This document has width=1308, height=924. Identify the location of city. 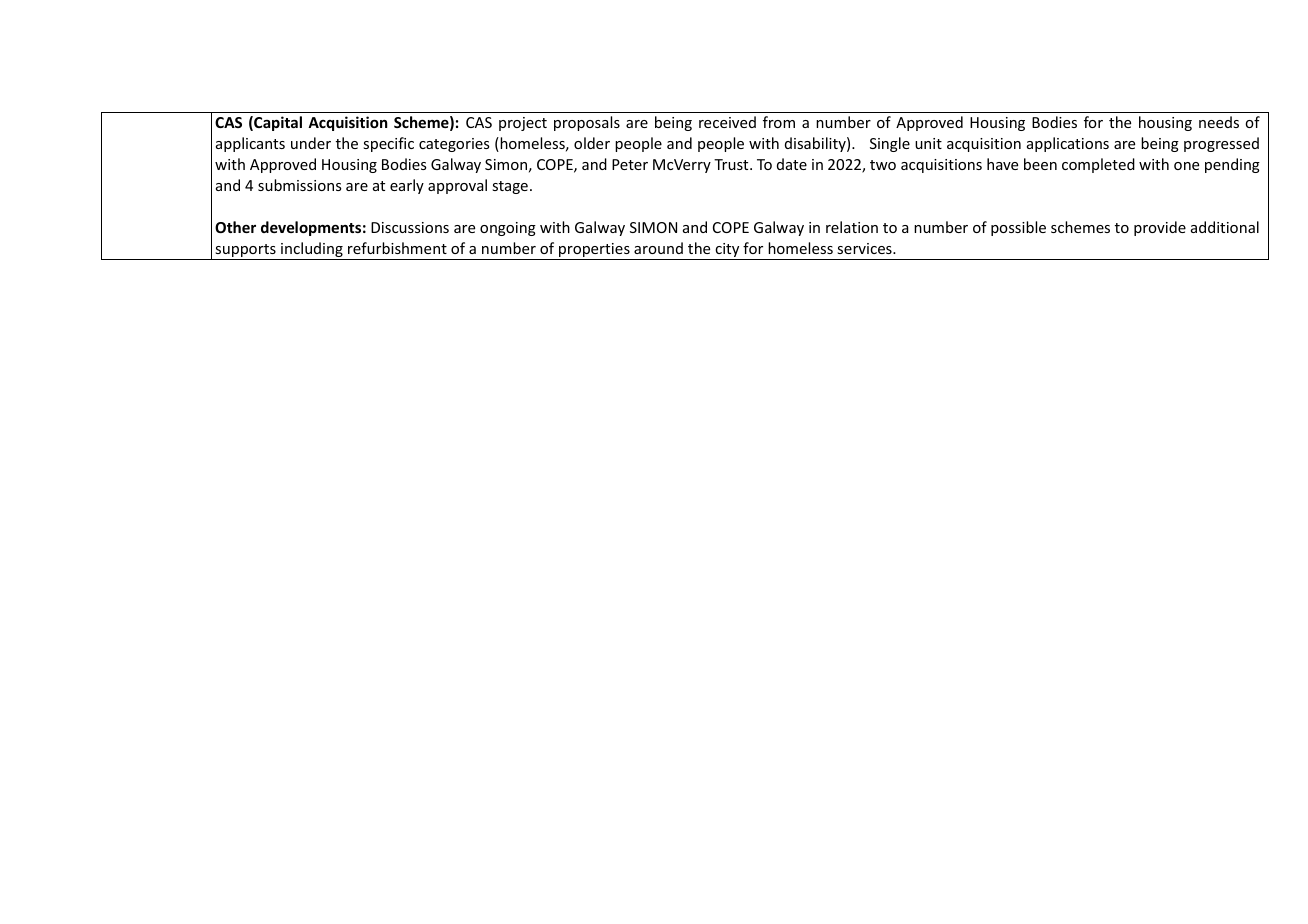
(727, 251).
